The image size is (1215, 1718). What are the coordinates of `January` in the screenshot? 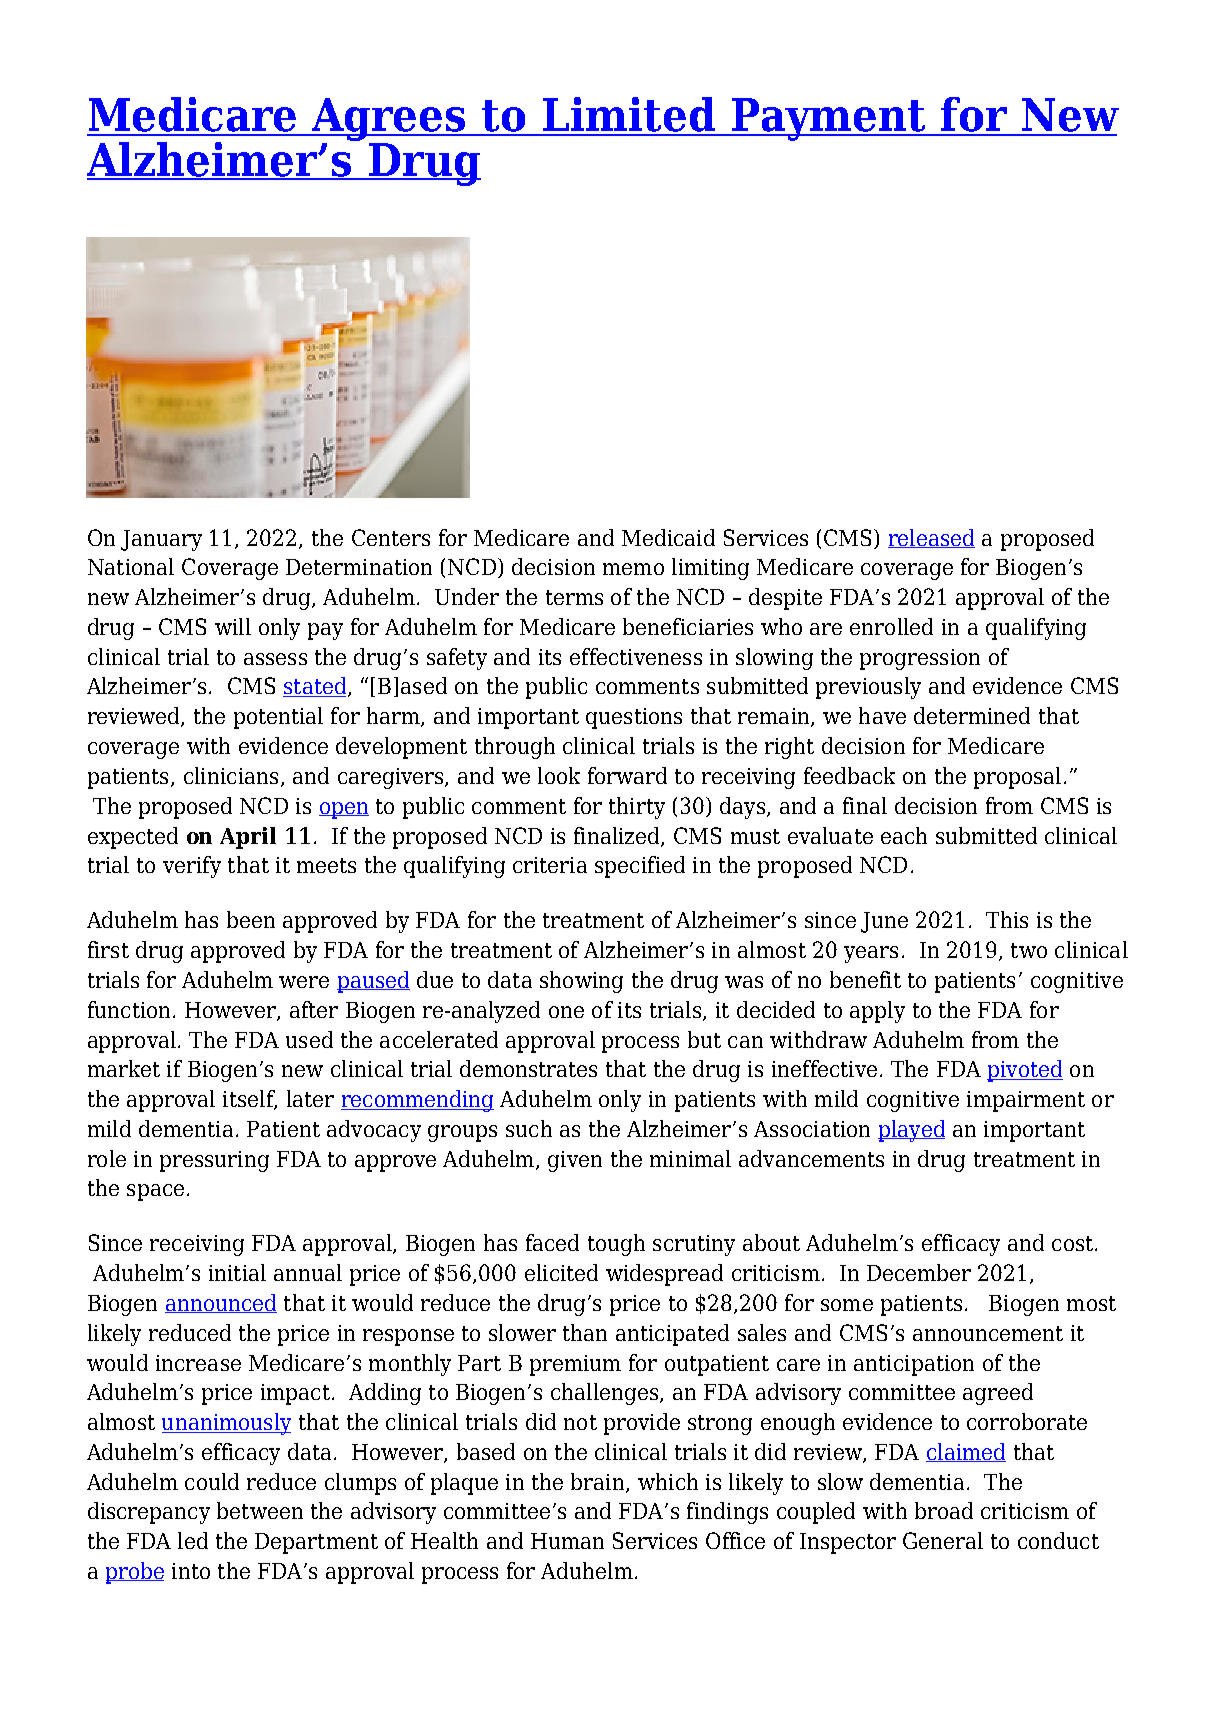 It's located at (161, 540).
